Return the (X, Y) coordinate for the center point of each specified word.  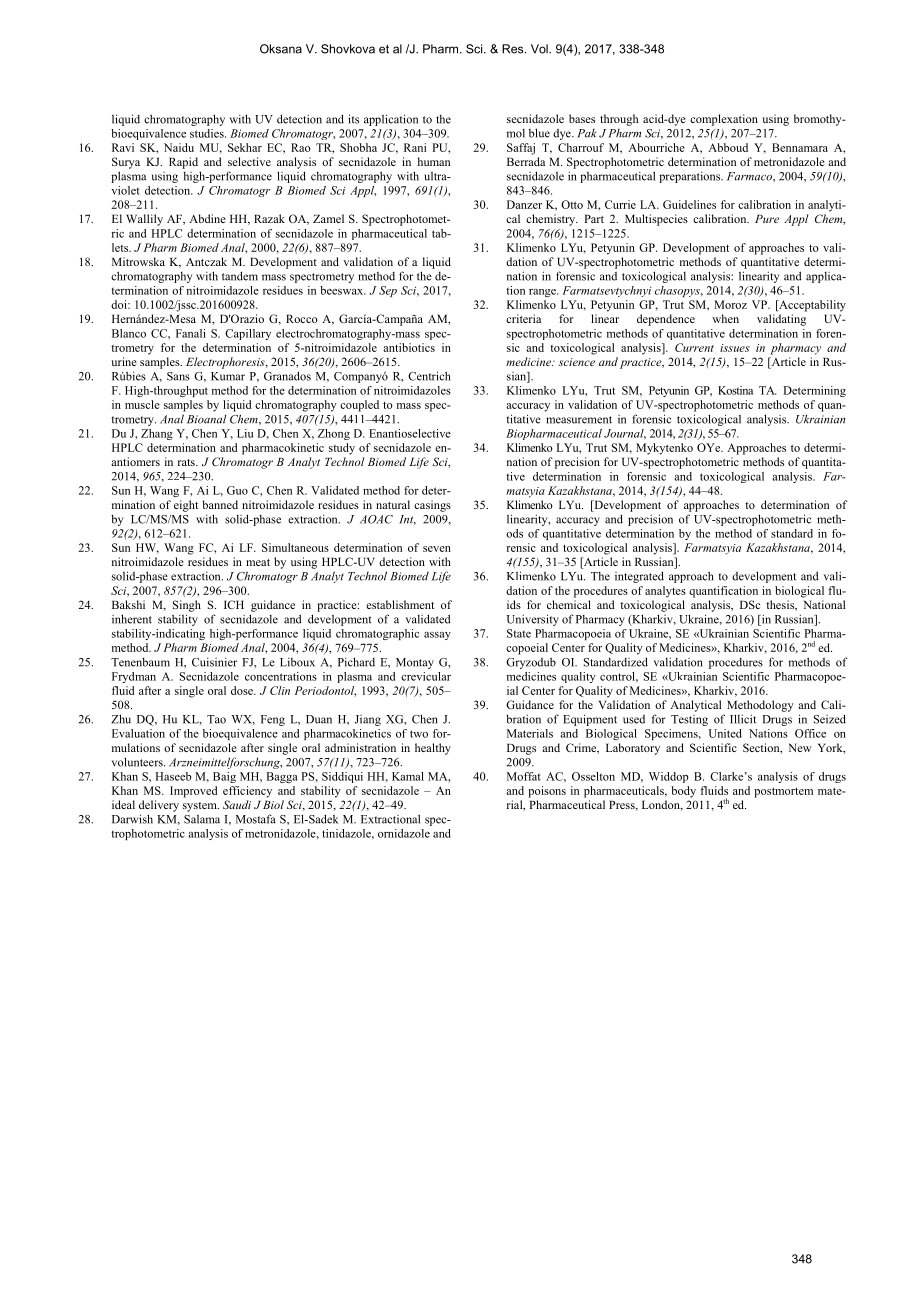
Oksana (281, 49)
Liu (245, 433)
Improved (194, 792)
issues (735, 348)
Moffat (524, 776)
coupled (359, 406)
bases (582, 118)
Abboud (728, 147)
